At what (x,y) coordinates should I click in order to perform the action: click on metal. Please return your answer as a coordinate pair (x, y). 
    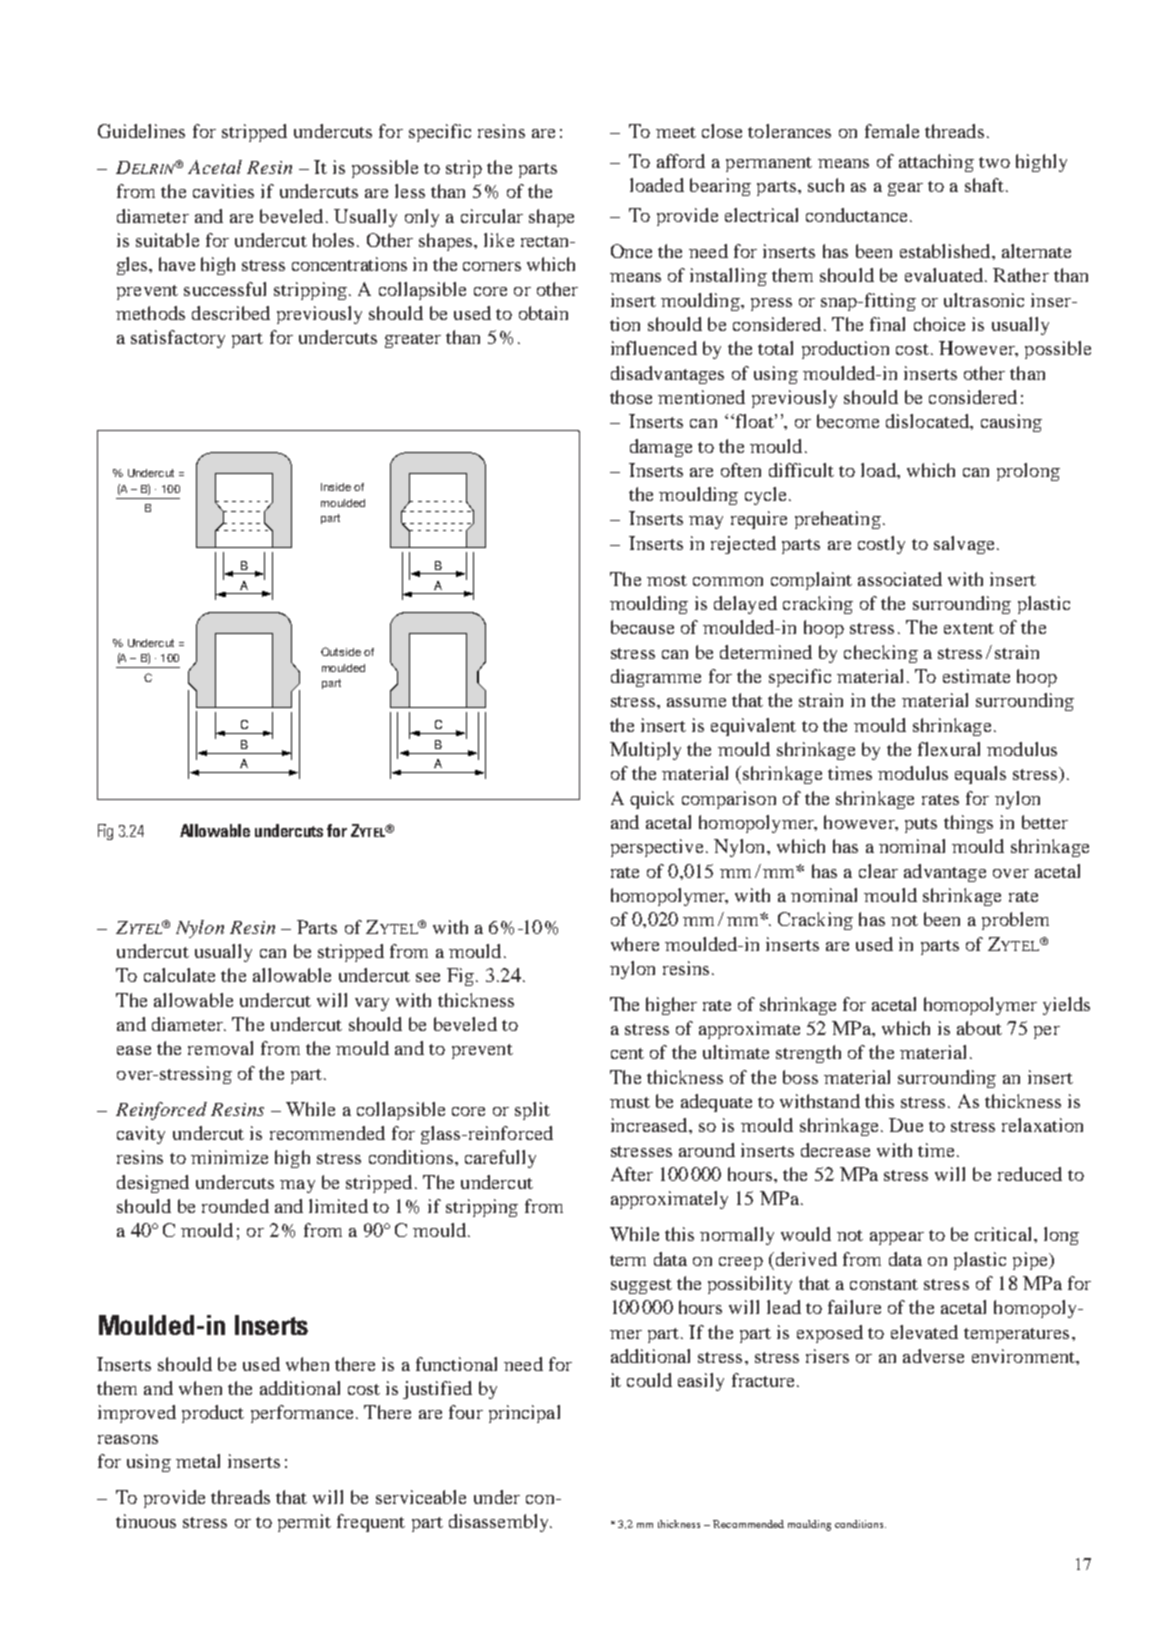
    Looking at the image, I should click on (198, 1461).
